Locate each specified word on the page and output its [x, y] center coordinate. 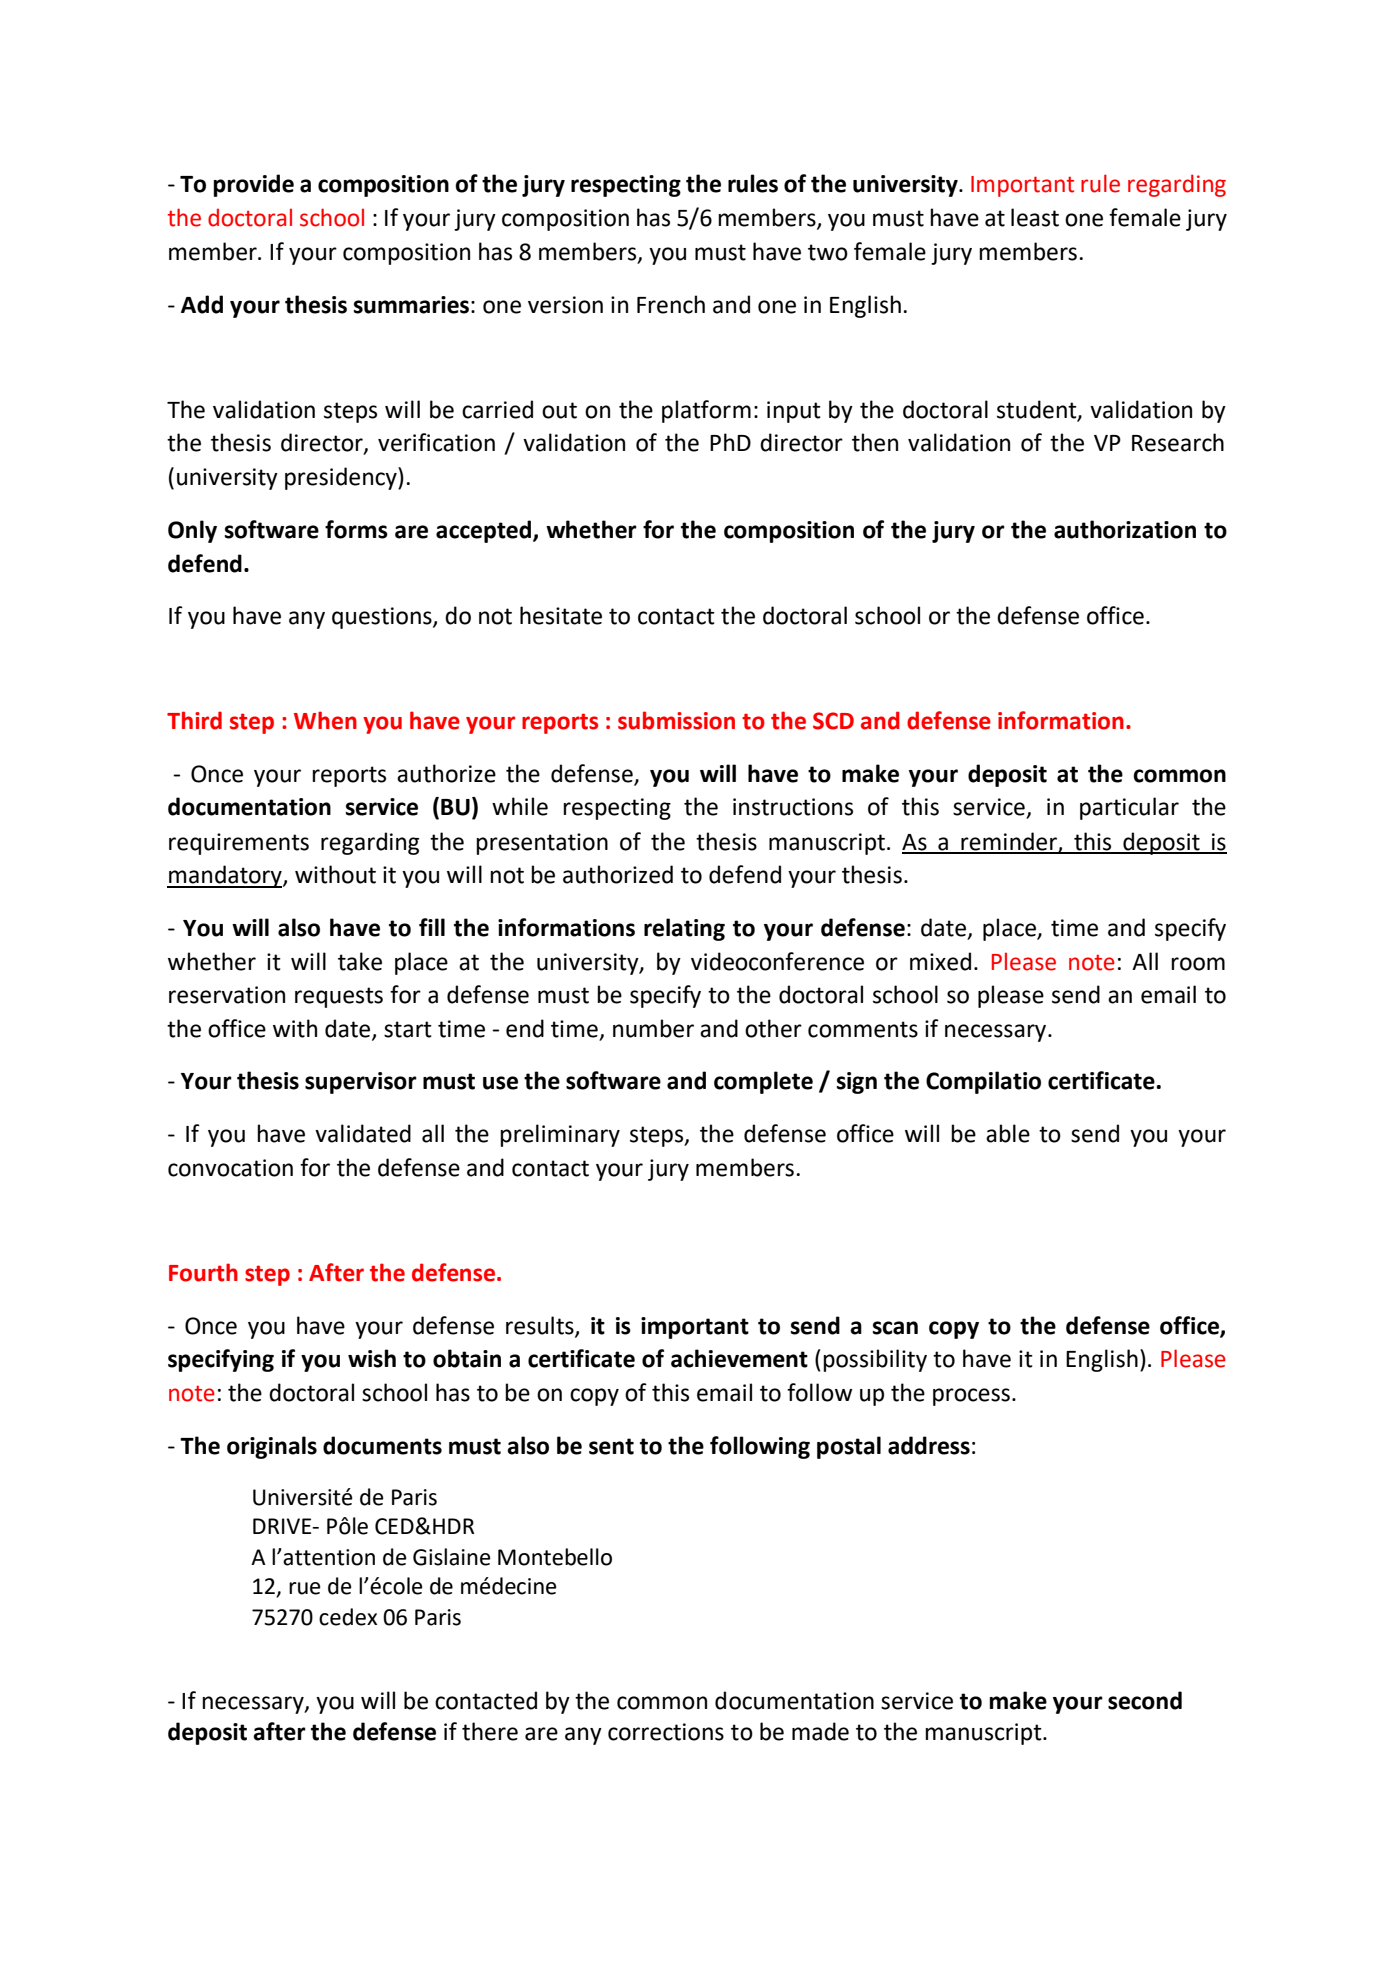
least [1035, 217]
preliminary [560, 1135]
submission [676, 720]
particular [1129, 808]
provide [253, 185]
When [325, 720]
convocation [230, 1168]
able [1008, 1133]
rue [305, 1588]
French [671, 304]
